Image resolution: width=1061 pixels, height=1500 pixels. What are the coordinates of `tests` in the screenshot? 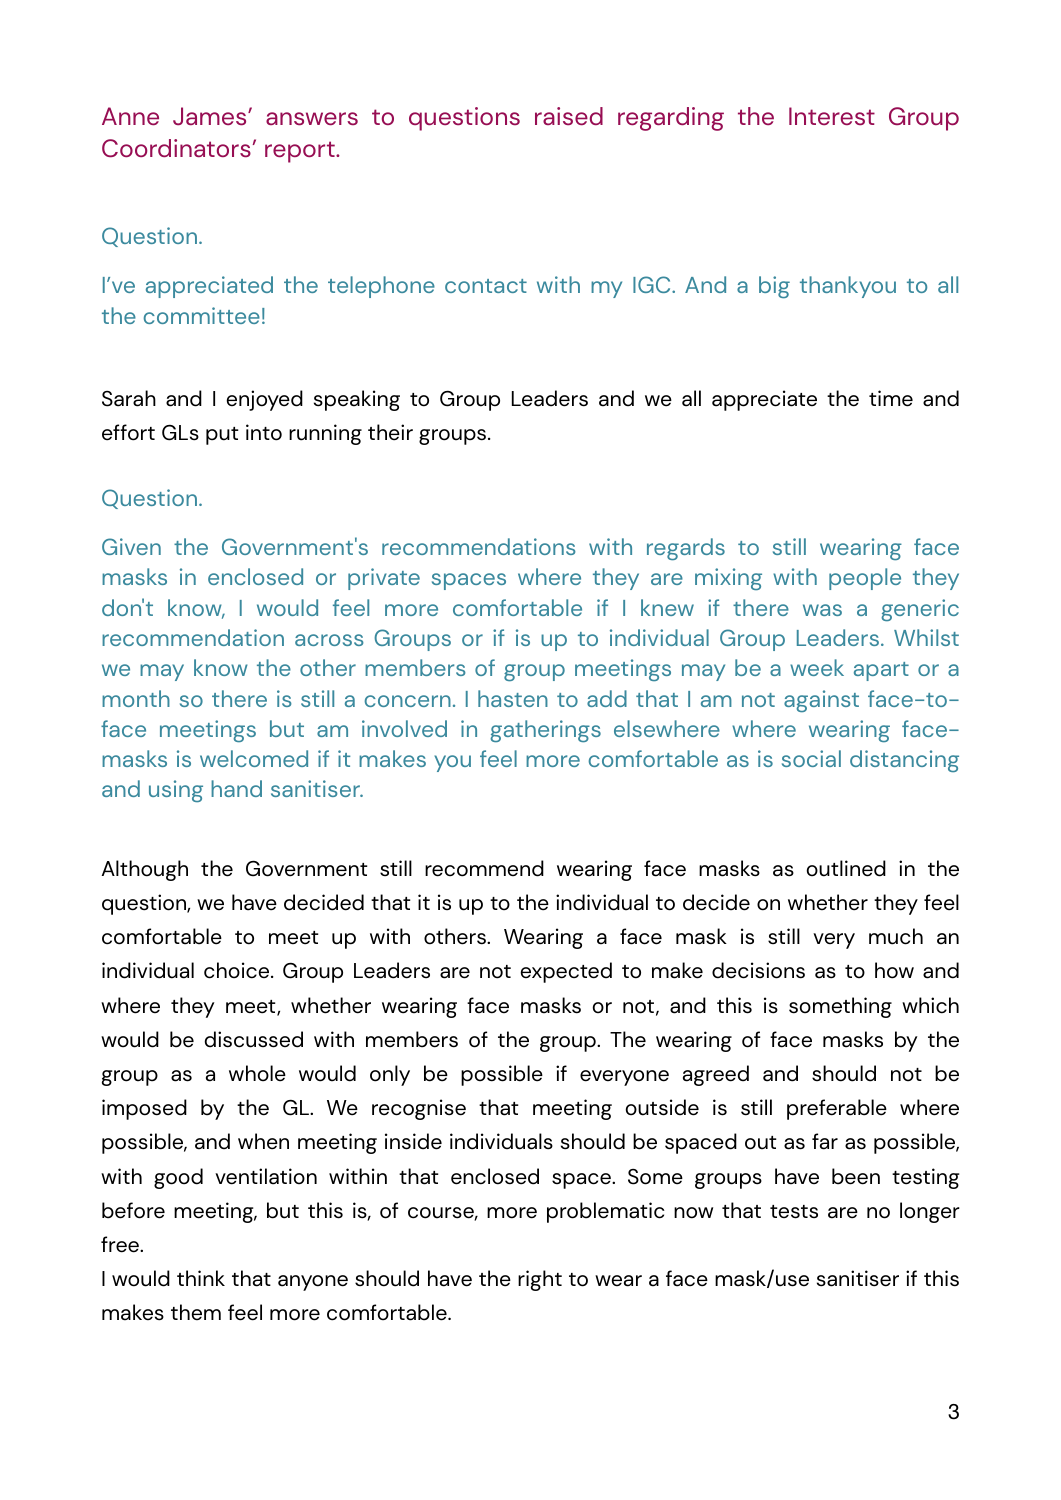 It's located at (794, 1212).
